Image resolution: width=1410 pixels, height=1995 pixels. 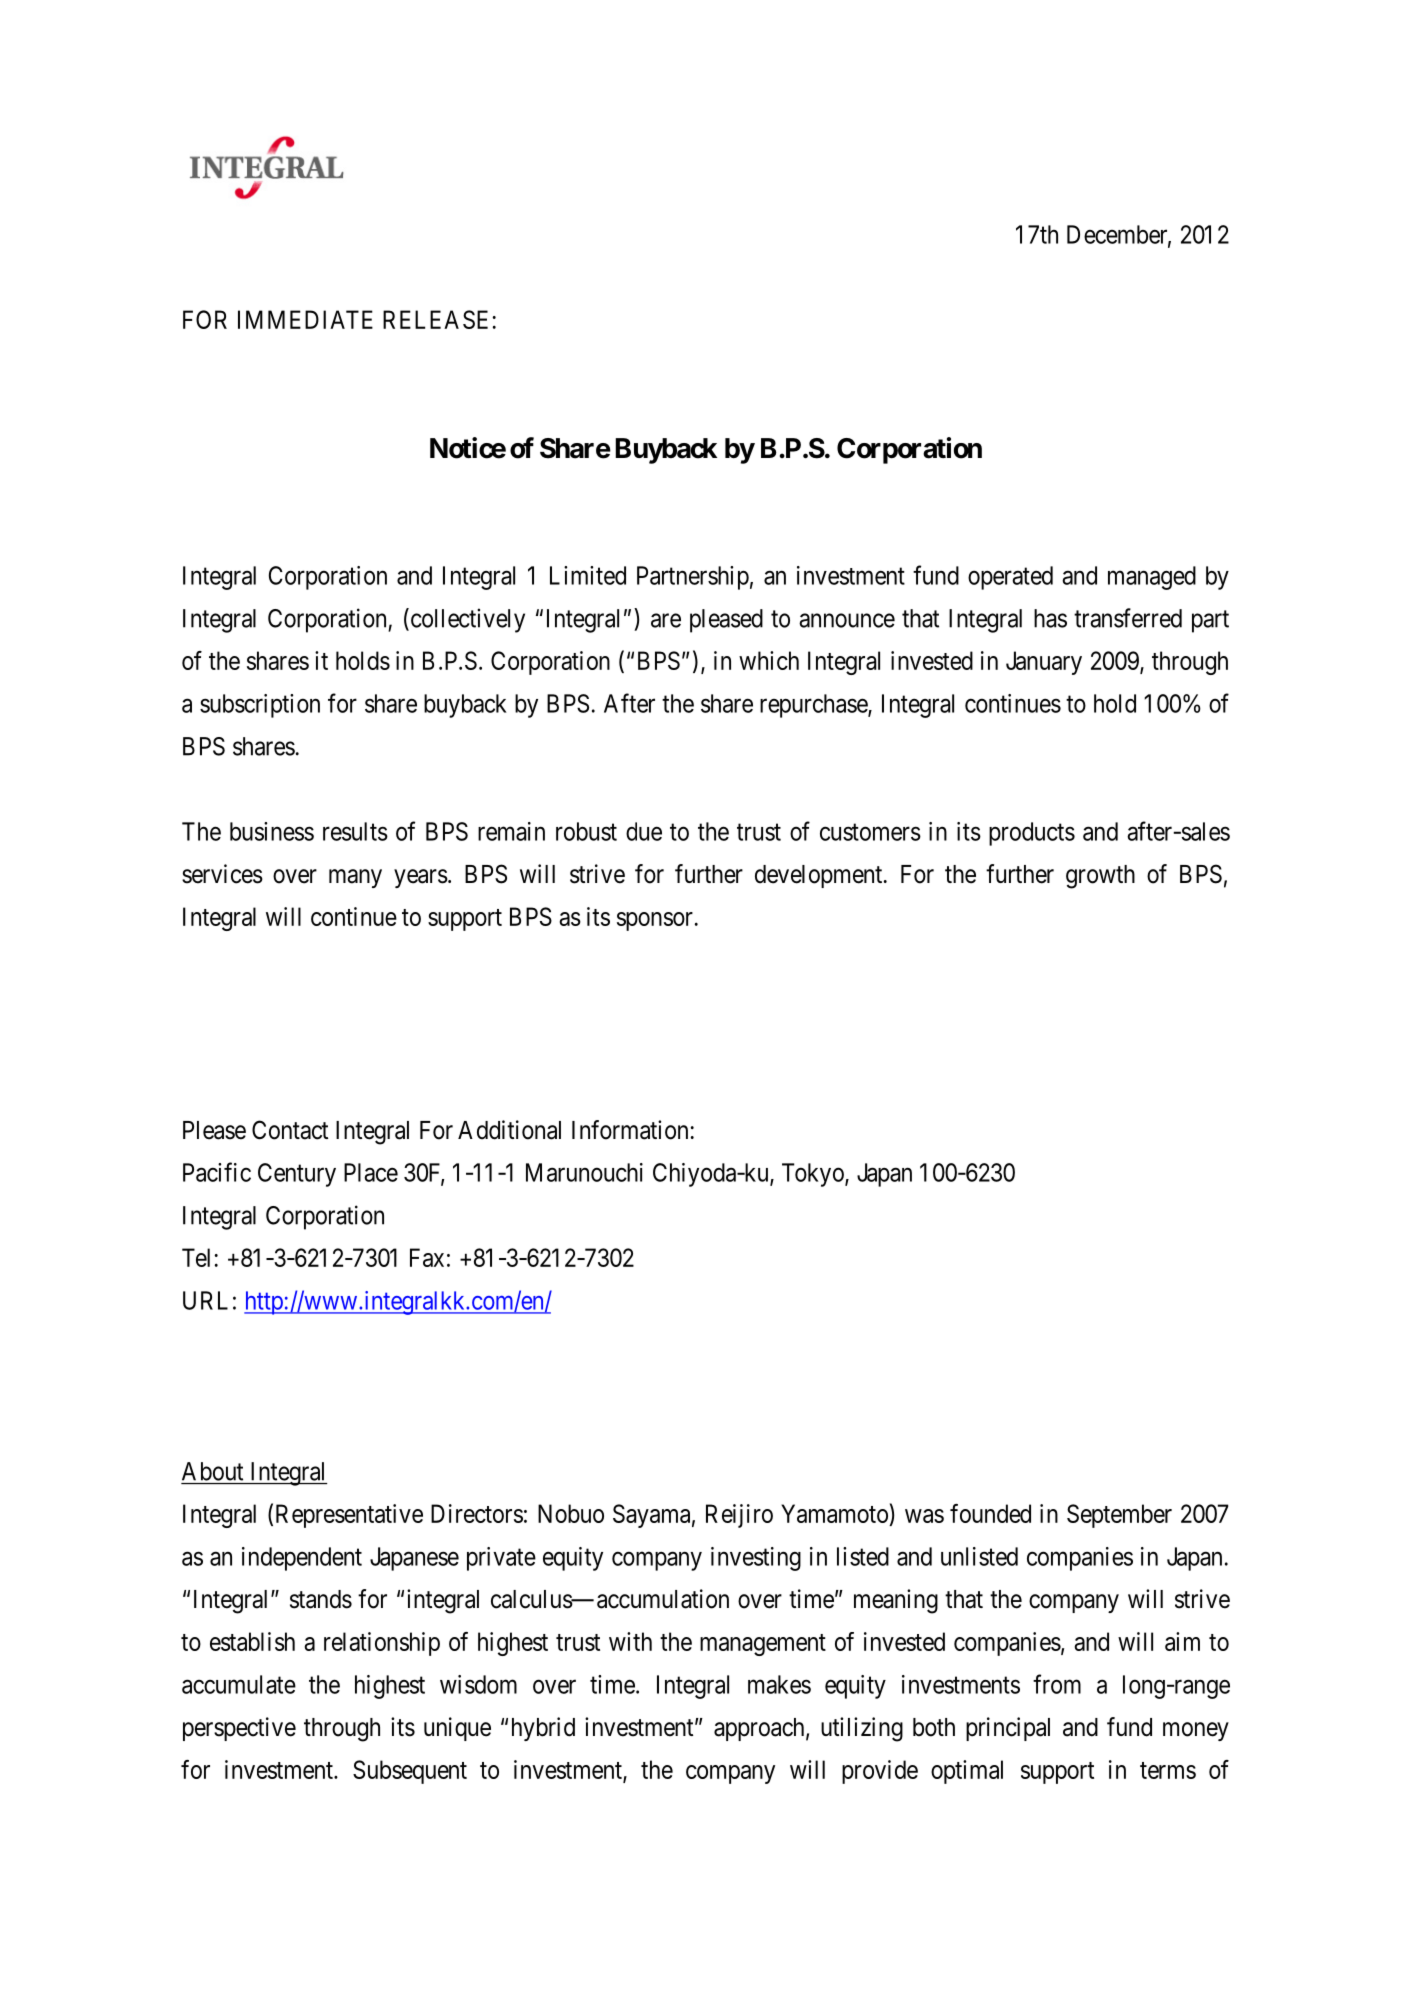 I want to click on Contact, so click(x=290, y=1130).
